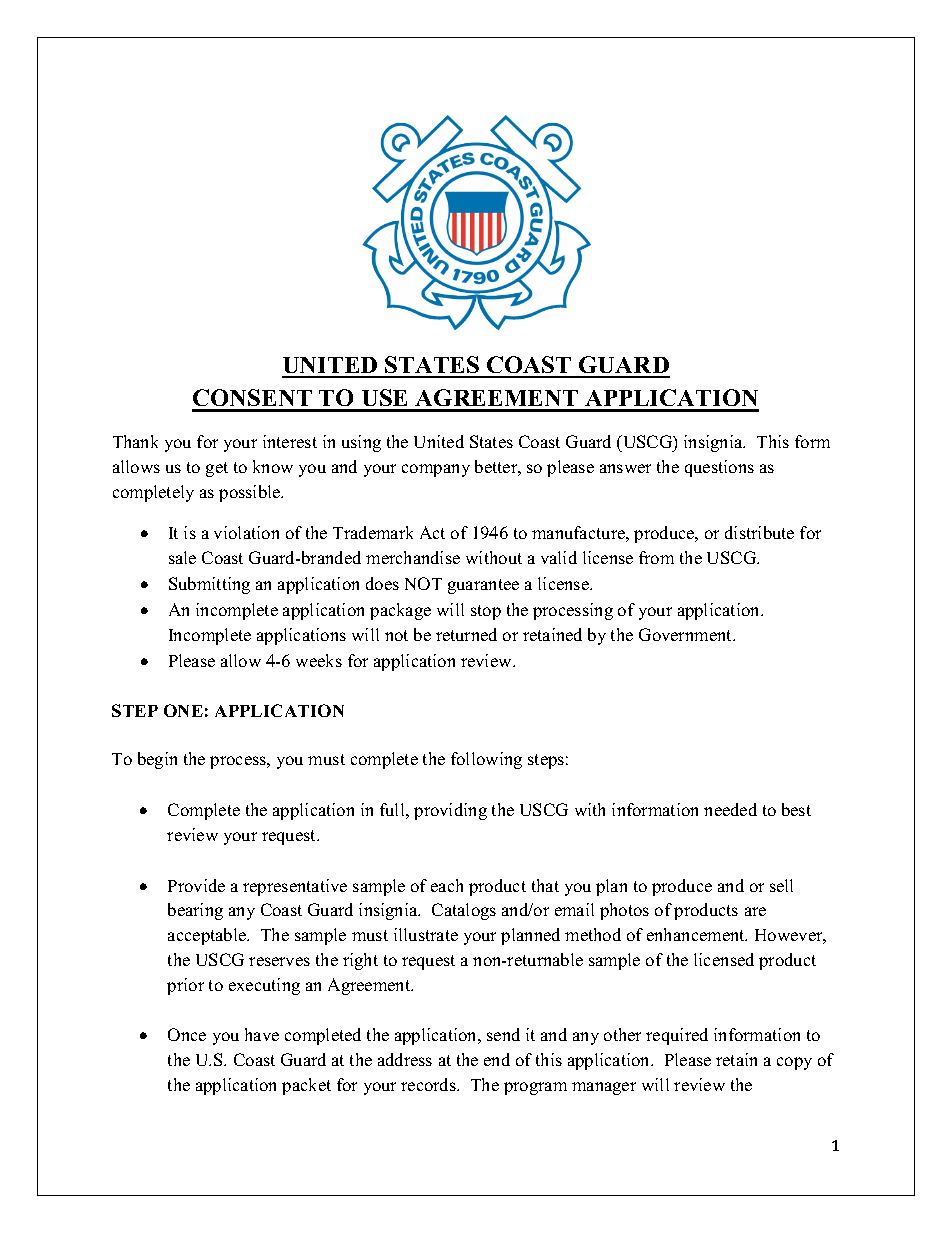  Describe the element at coordinates (157, 760) in the page. I see `begin` at that location.
